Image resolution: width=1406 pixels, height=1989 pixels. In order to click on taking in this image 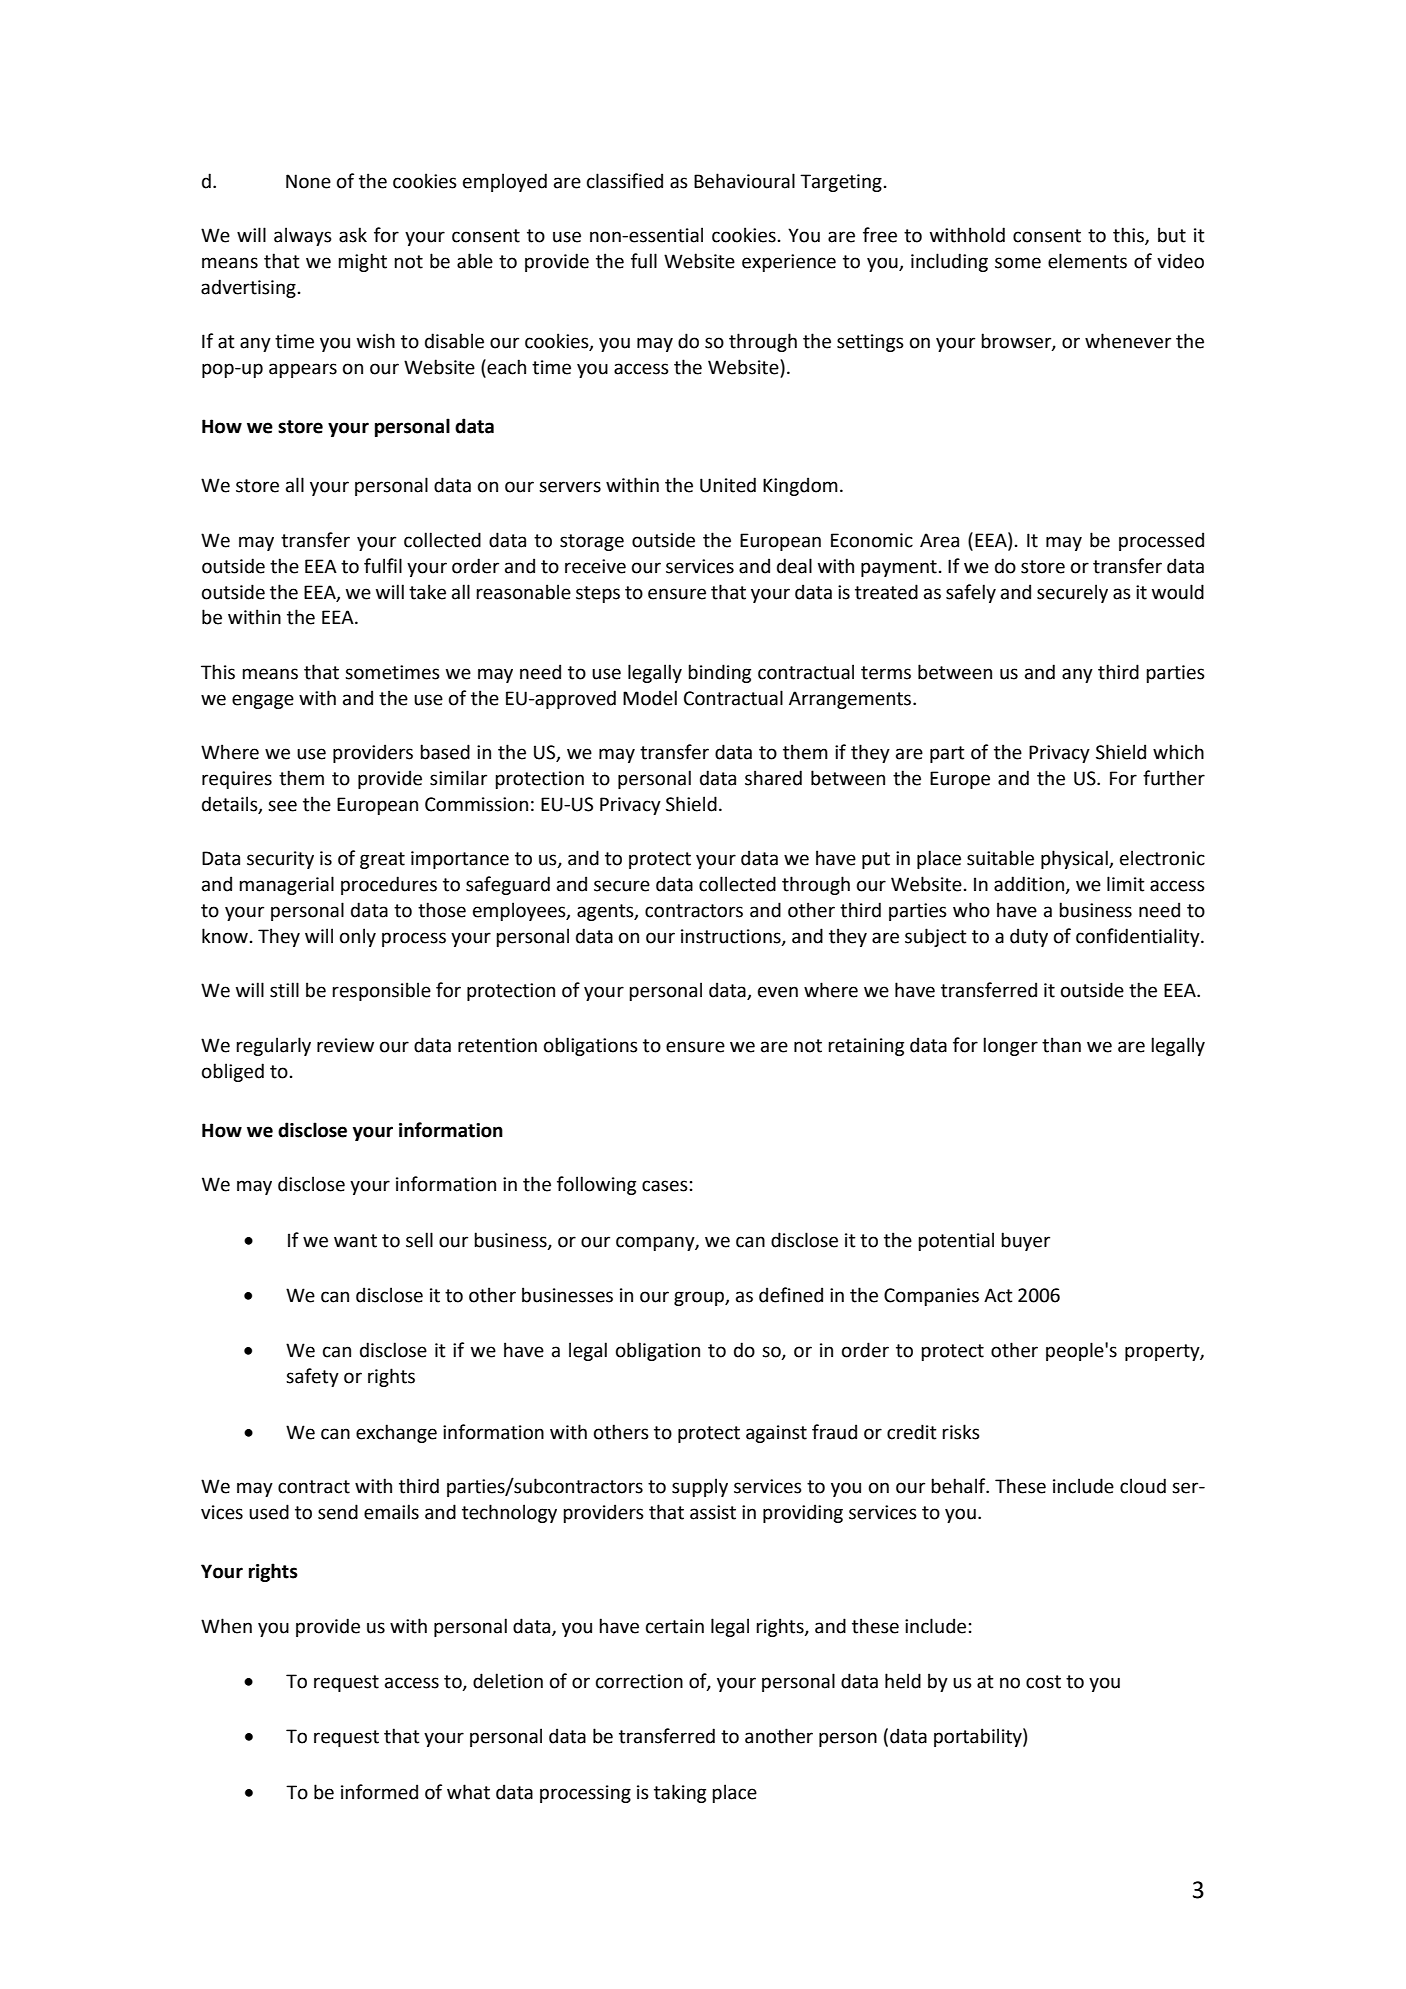, I will do `click(680, 1793)`.
